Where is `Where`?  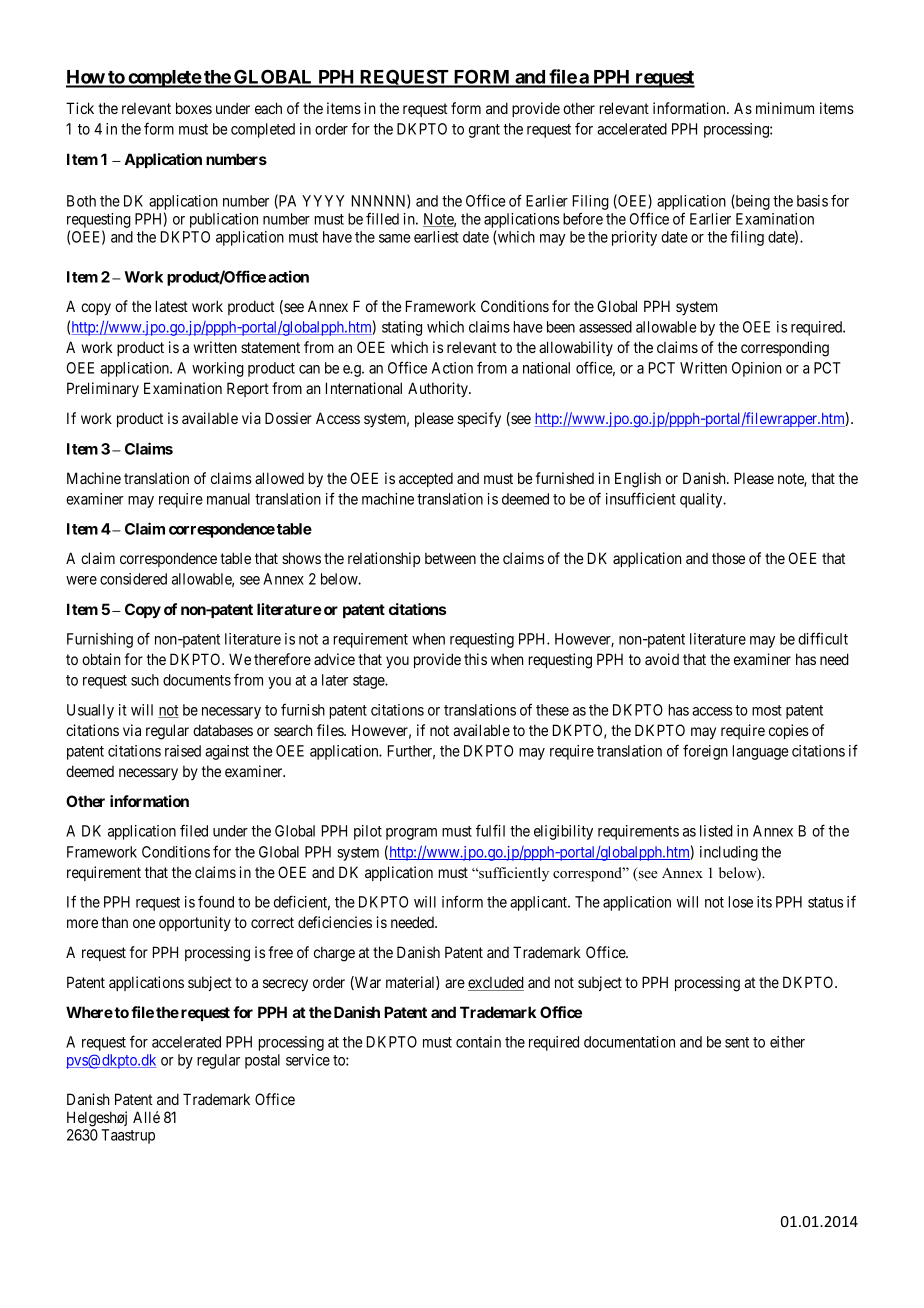 Where is located at coordinates (89, 1012).
